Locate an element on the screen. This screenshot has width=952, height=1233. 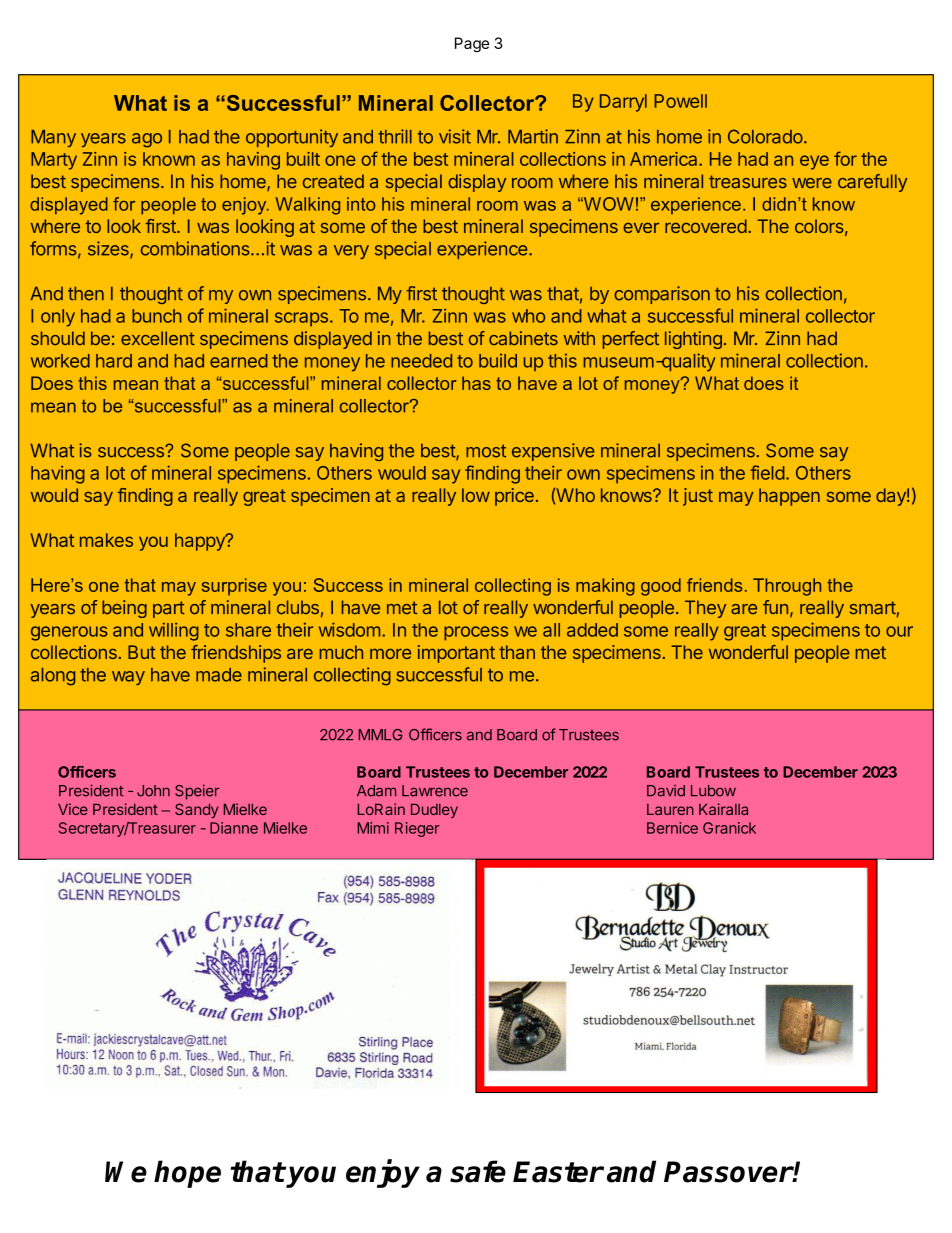
safe is located at coordinates (478, 1171).
